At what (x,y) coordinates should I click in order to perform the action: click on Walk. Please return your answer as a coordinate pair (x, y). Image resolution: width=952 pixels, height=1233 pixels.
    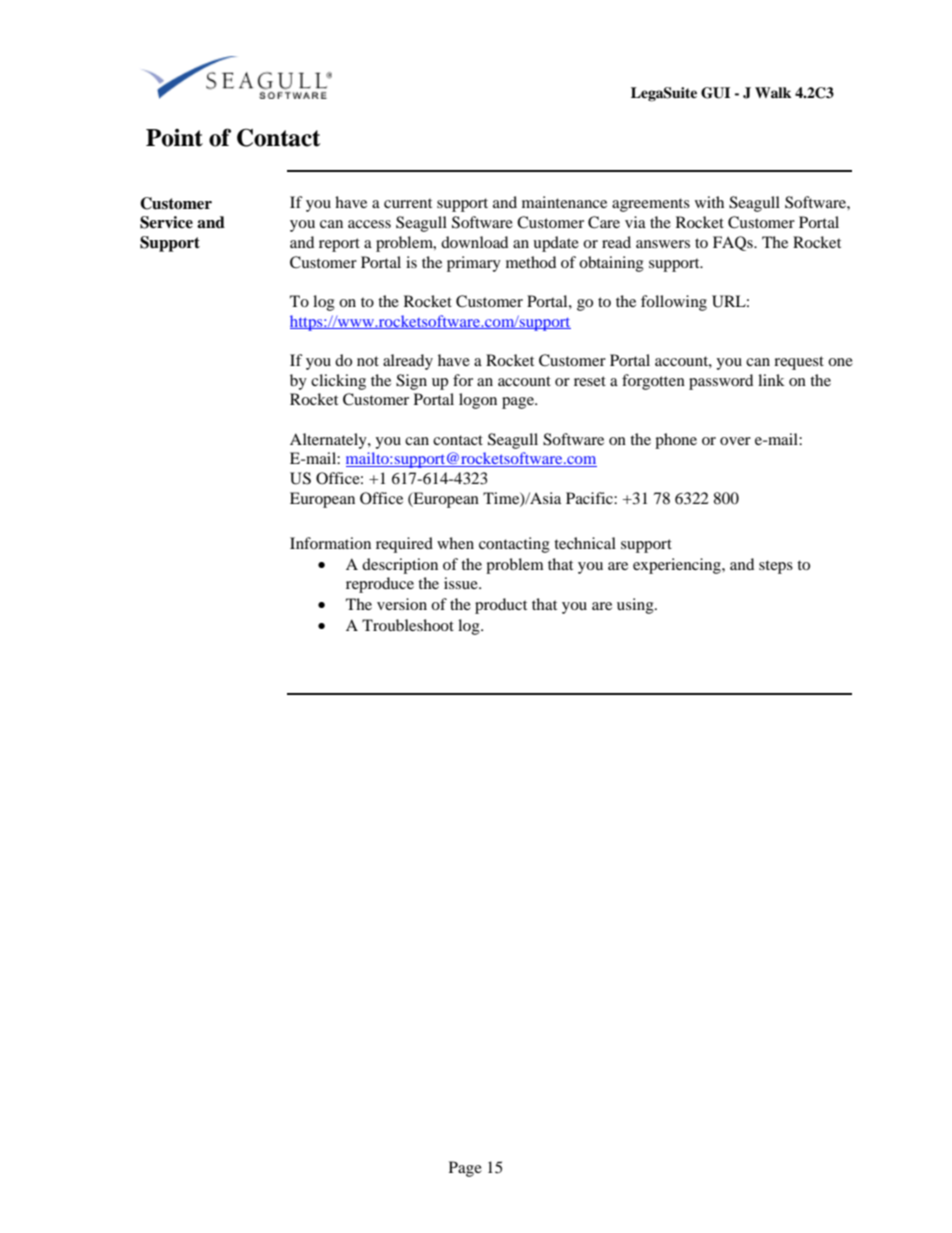
    Looking at the image, I should click on (773, 92).
